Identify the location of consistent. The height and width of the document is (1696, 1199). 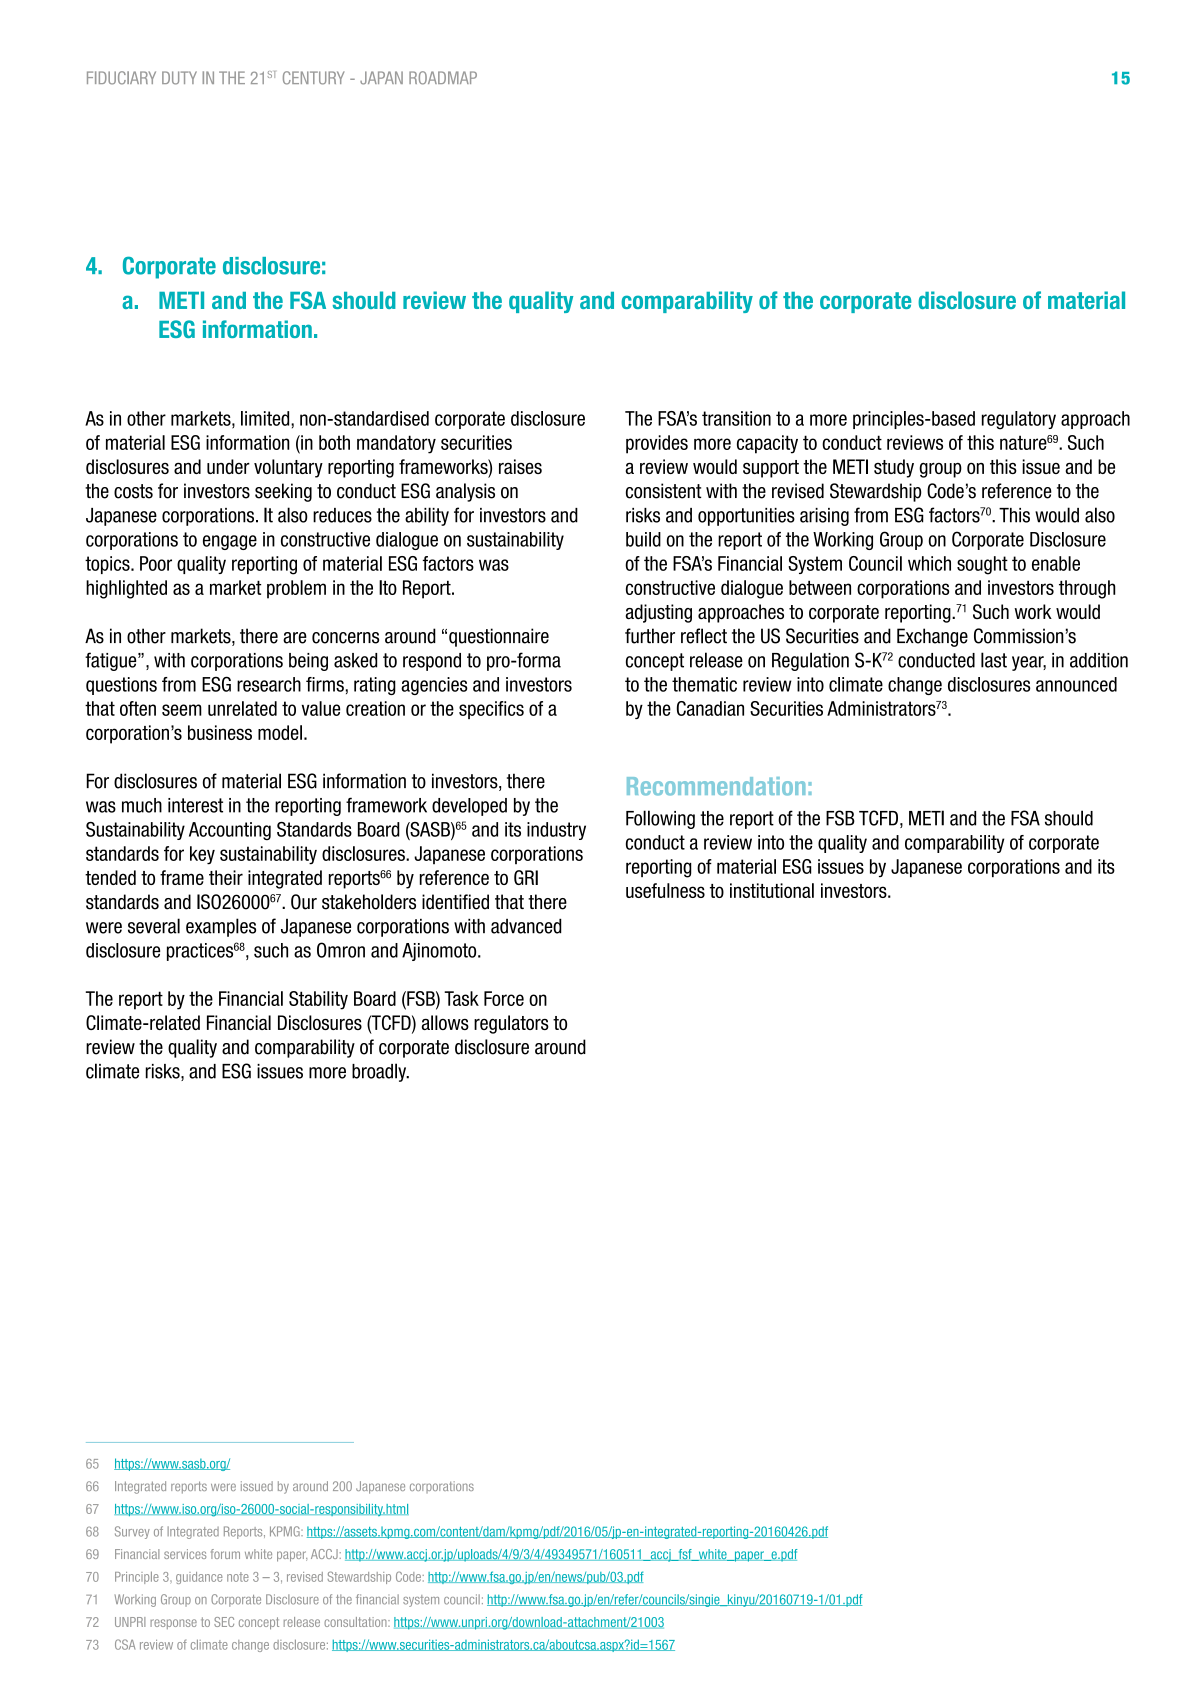
(664, 491).
